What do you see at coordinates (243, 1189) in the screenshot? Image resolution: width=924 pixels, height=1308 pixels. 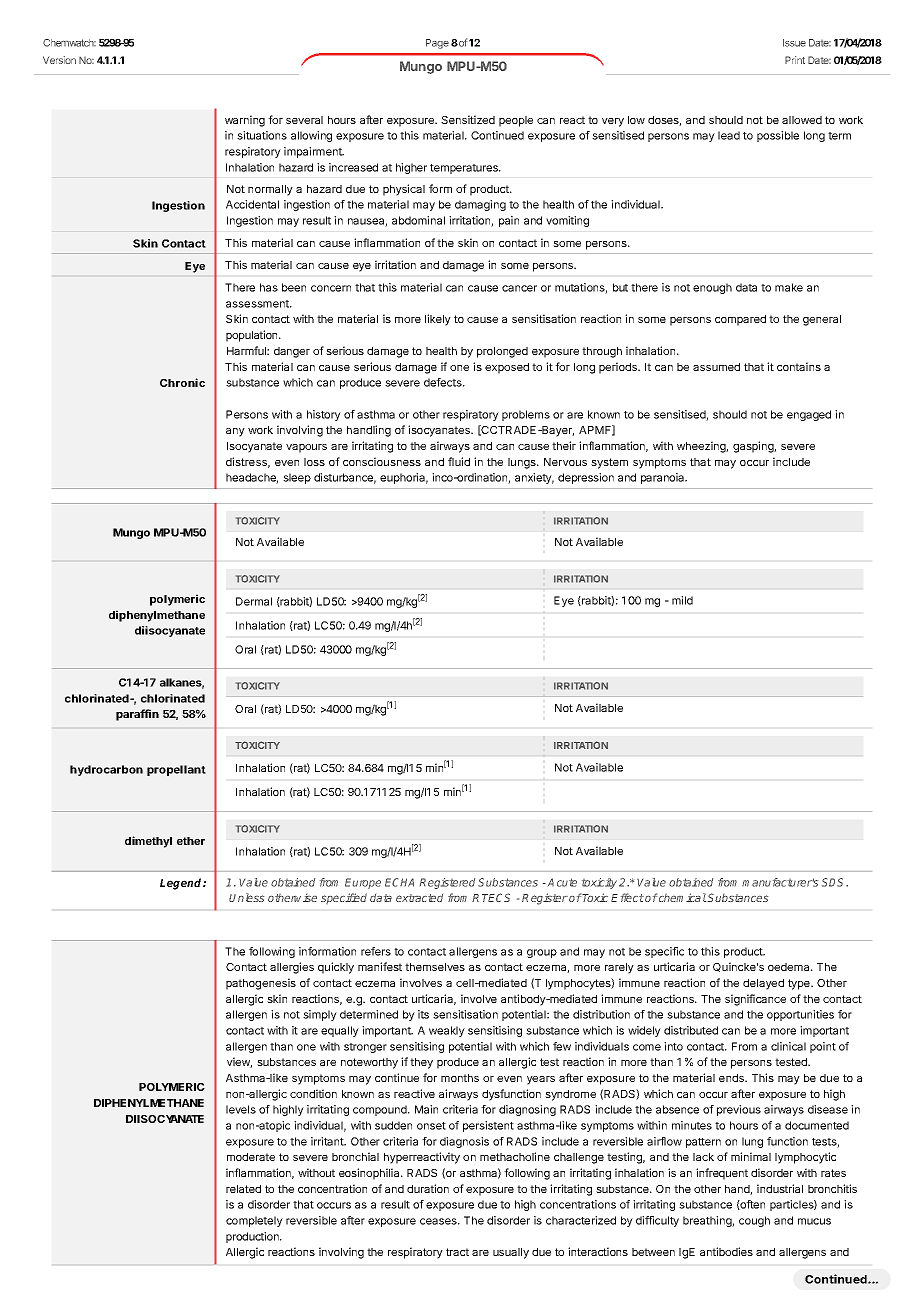 I see `related` at bounding box center [243, 1189].
